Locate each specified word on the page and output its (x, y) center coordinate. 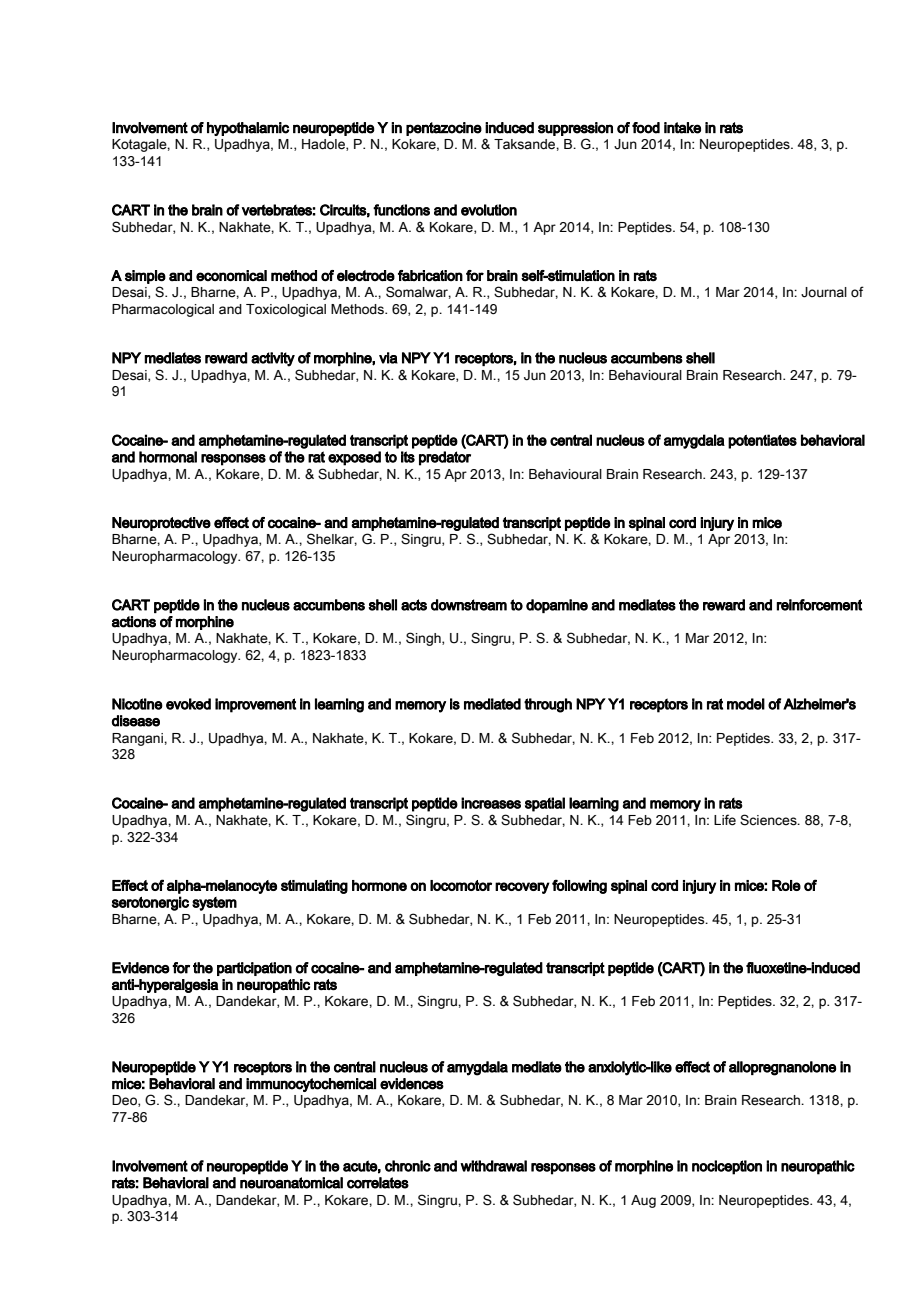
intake (682, 128)
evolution (489, 210)
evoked (188, 704)
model (746, 704)
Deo (125, 1101)
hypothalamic (248, 129)
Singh (424, 639)
